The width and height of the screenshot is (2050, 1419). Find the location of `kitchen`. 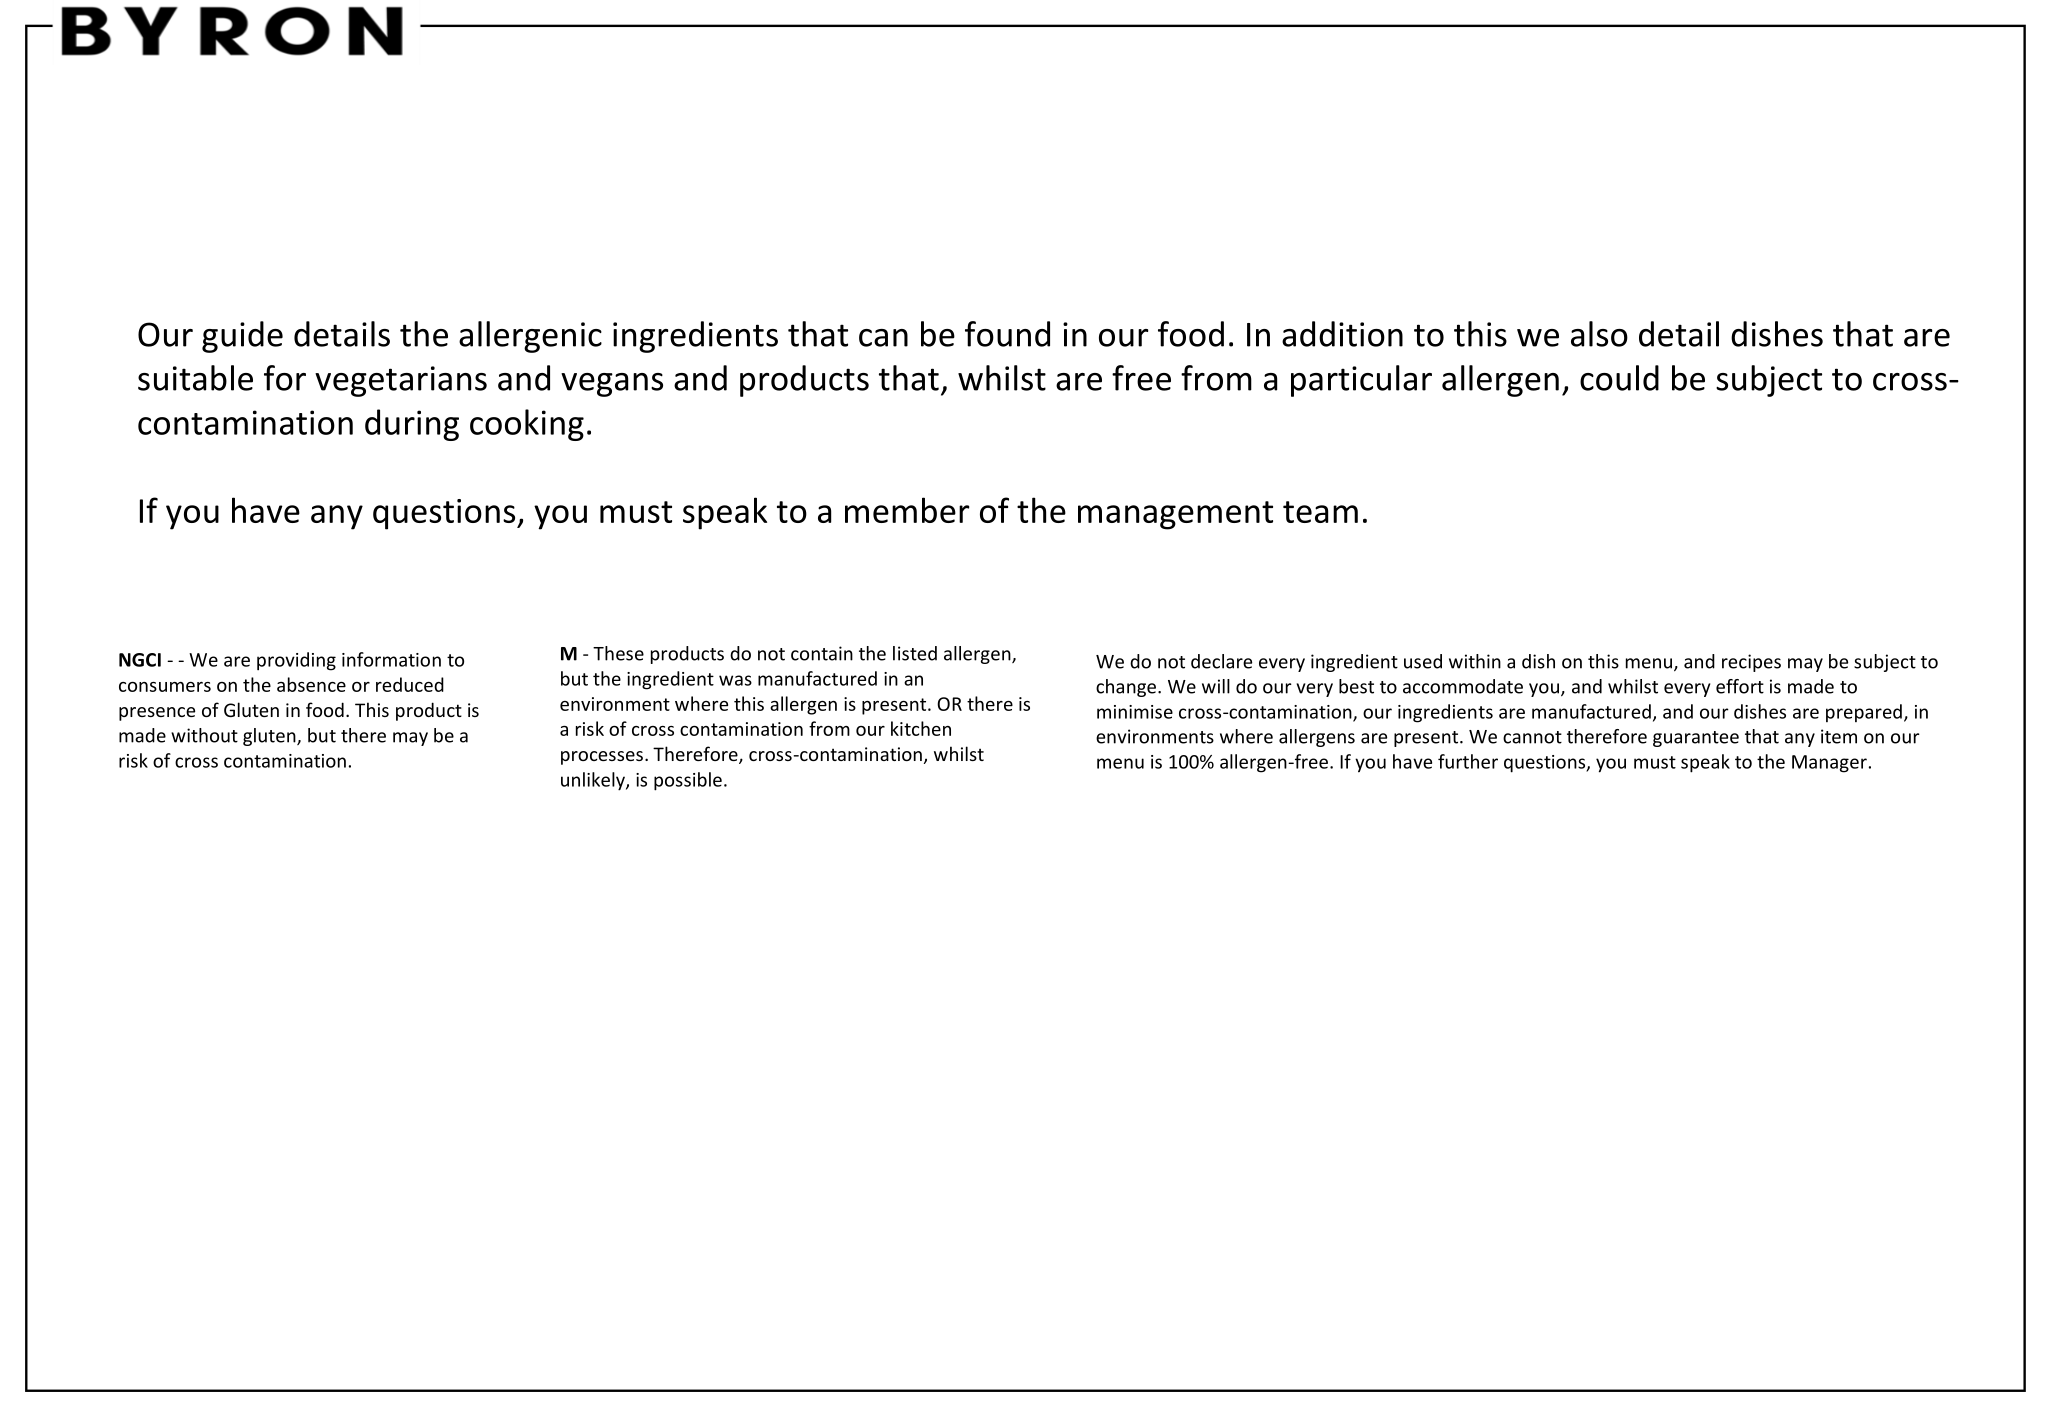

kitchen is located at coordinates (921, 728).
